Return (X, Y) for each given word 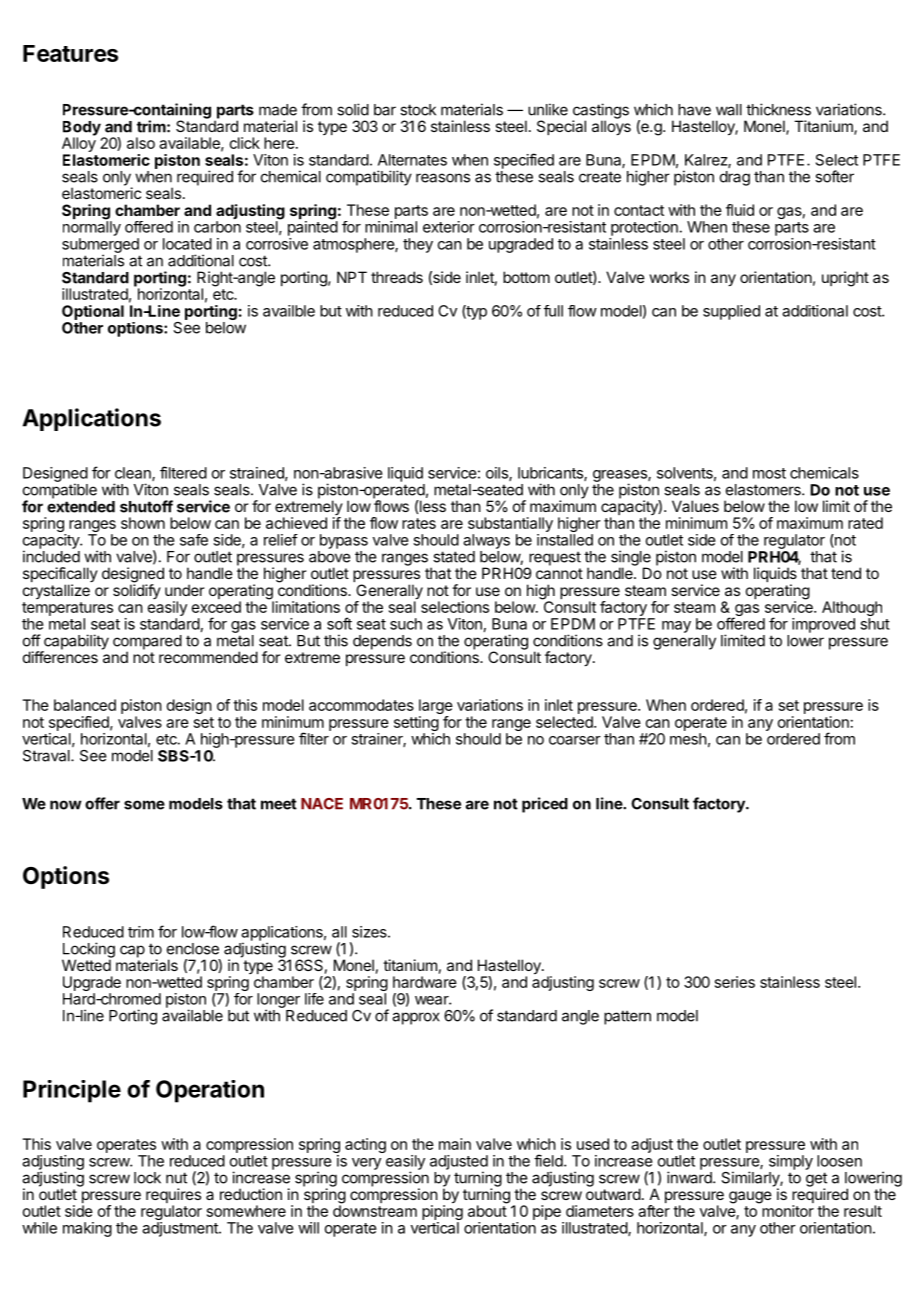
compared (147, 643)
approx (416, 1018)
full (553, 311)
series (735, 982)
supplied (731, 312)
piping (442, 1213)
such (406, 624)
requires (173, 1197)
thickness (778, 109)
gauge (750, 1197)
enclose (193, 949)
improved (823, 625)
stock (418, 110)
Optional (93, 312)
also (141, 143)
